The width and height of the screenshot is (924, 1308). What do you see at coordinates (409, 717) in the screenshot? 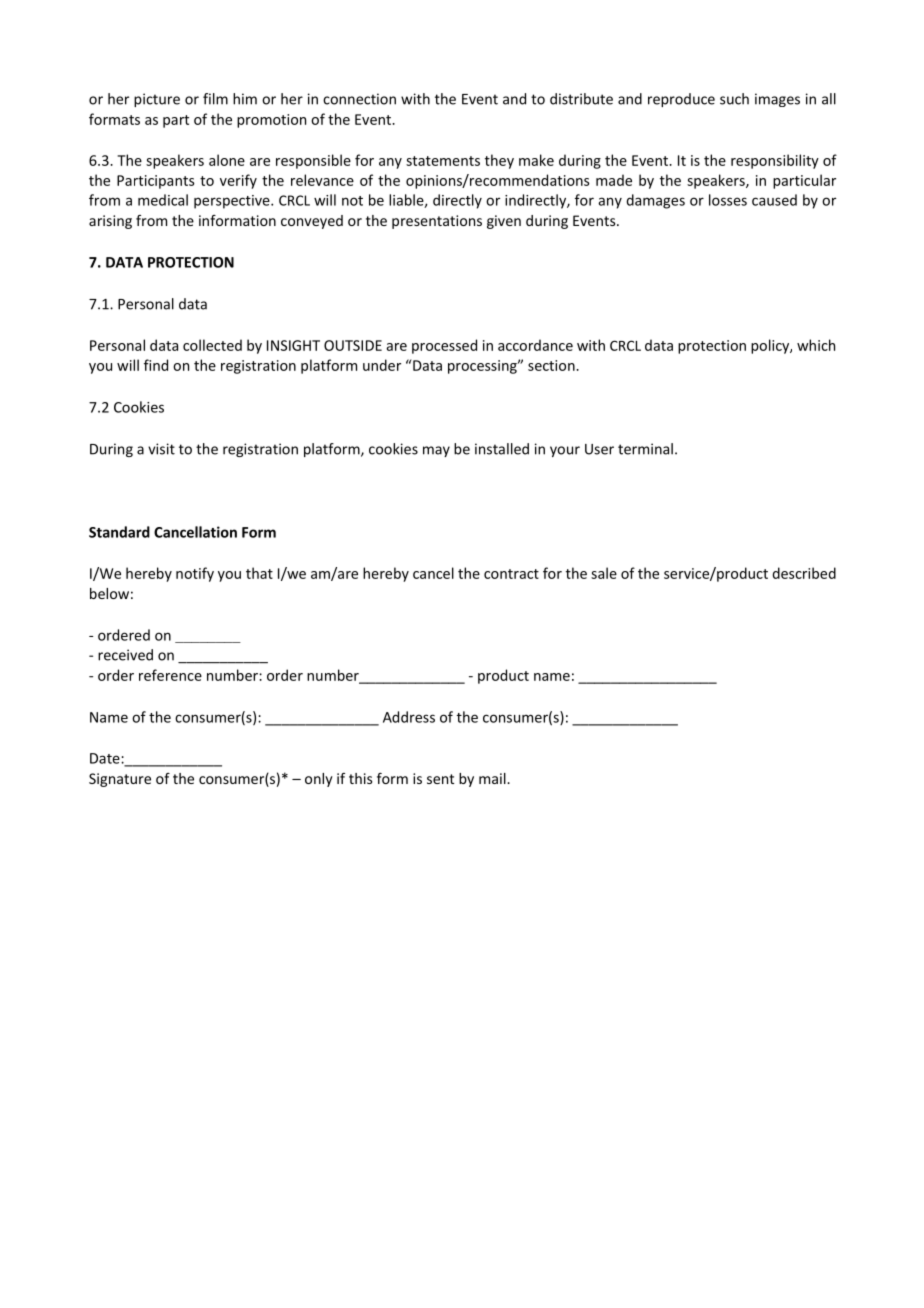
I see `Address` at bounding box center [409, 717].
